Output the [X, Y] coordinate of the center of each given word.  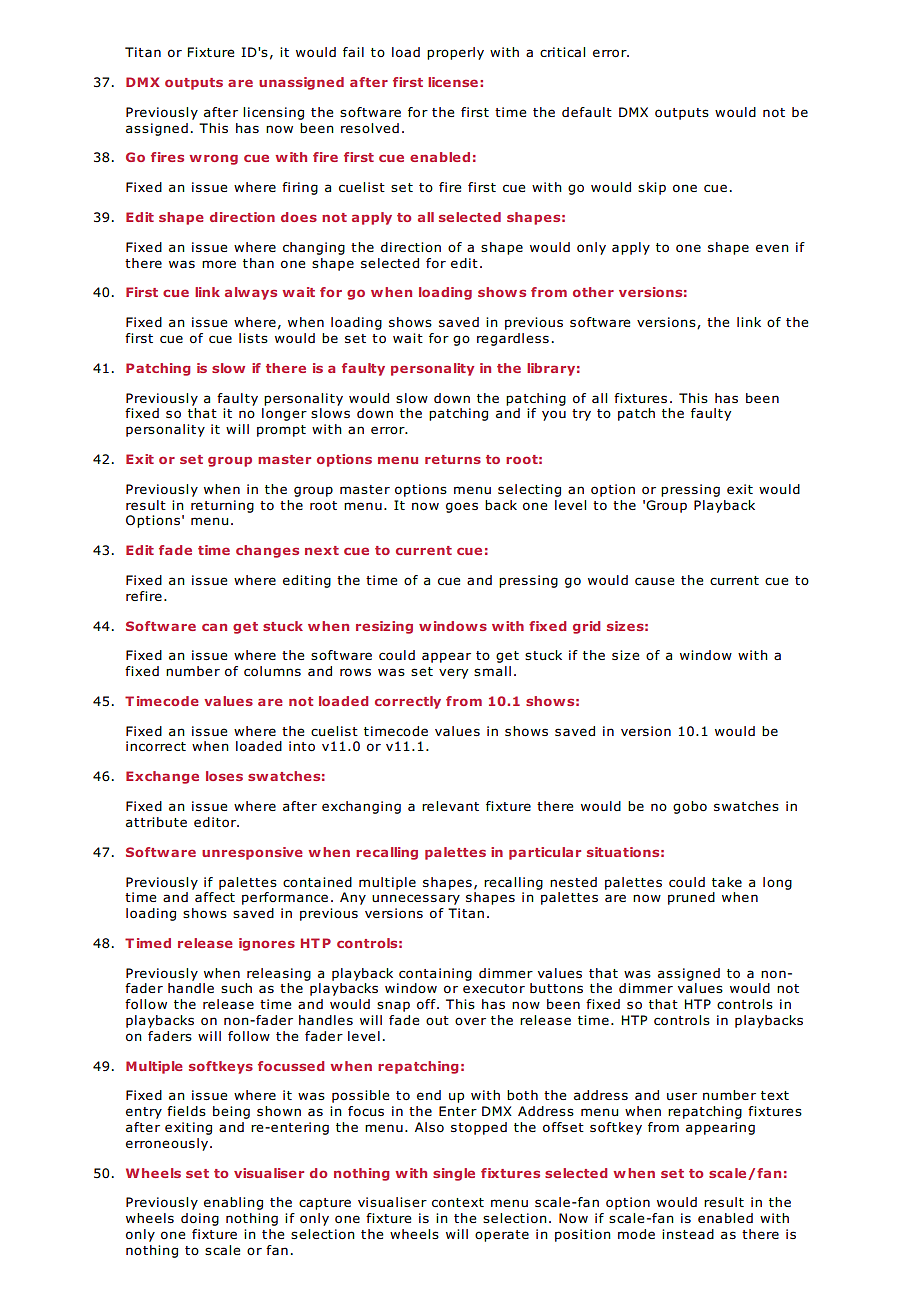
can [214, 627]
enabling [233, 1203]
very [453, 673]
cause [654, 581]
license [453, 82]
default [587, 112]
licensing [273, 113]
